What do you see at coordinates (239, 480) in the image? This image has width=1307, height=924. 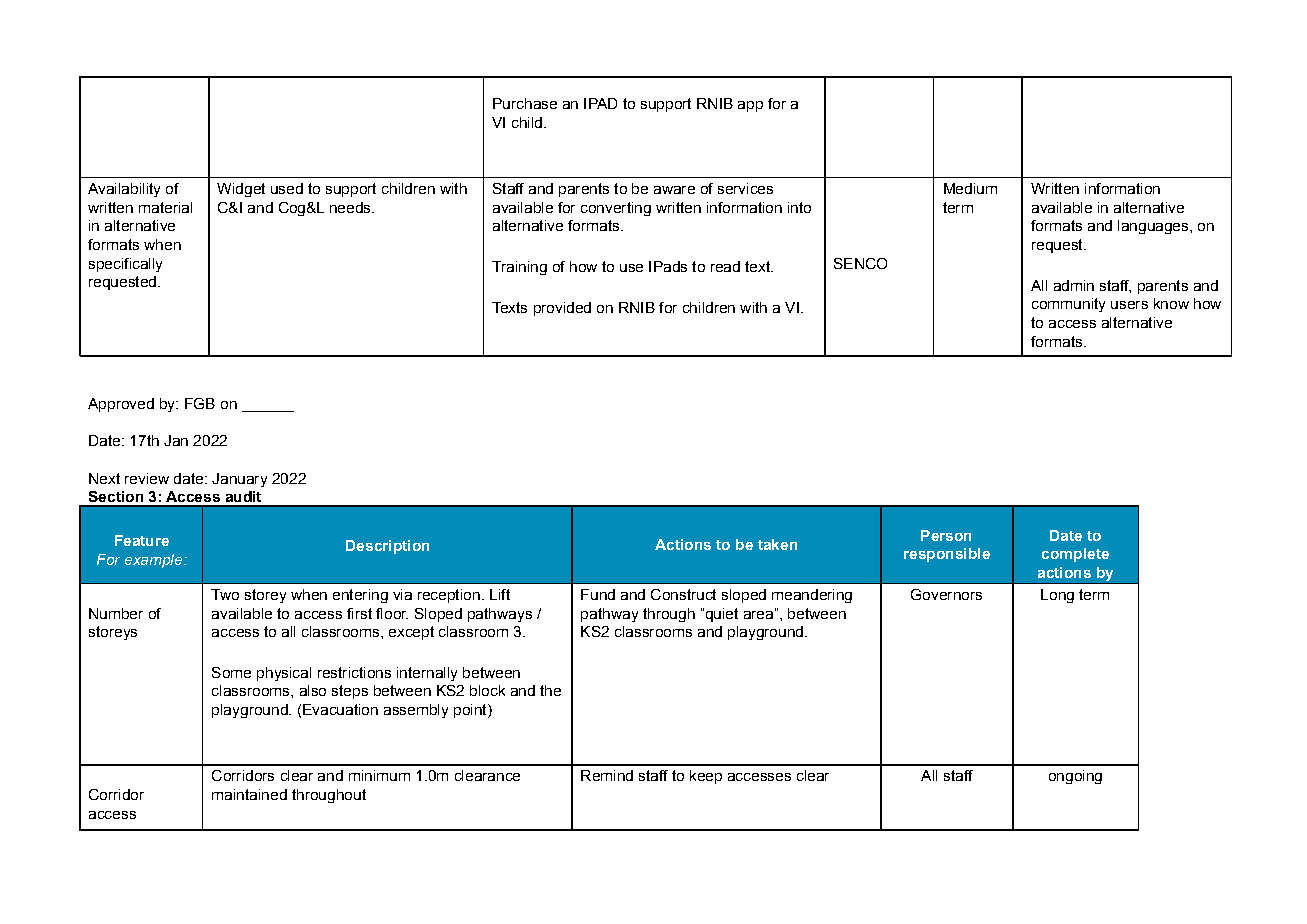 I see `January` at bounding box center [239, 480].
